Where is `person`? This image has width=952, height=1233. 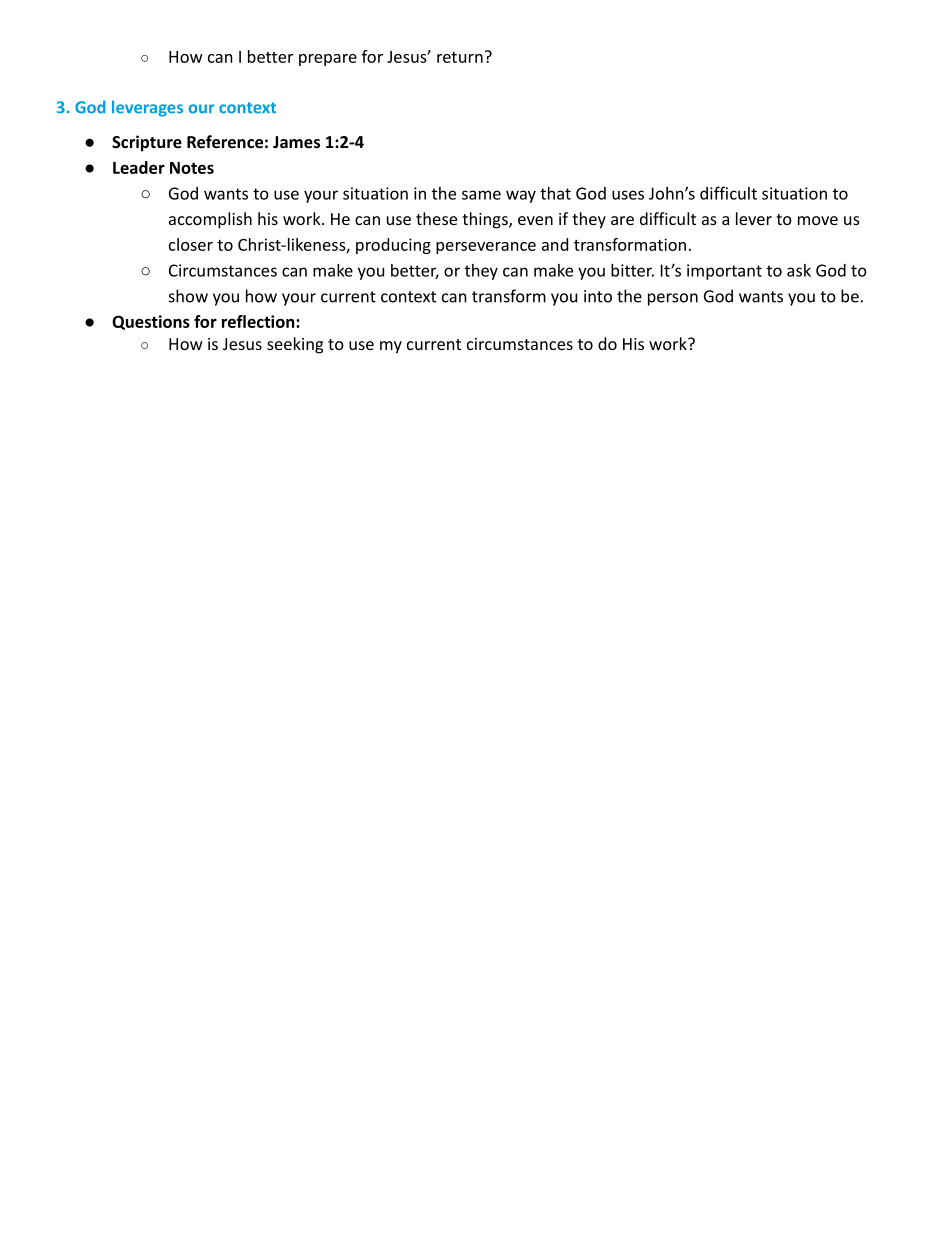
person is located at coordinates (673, 299).
